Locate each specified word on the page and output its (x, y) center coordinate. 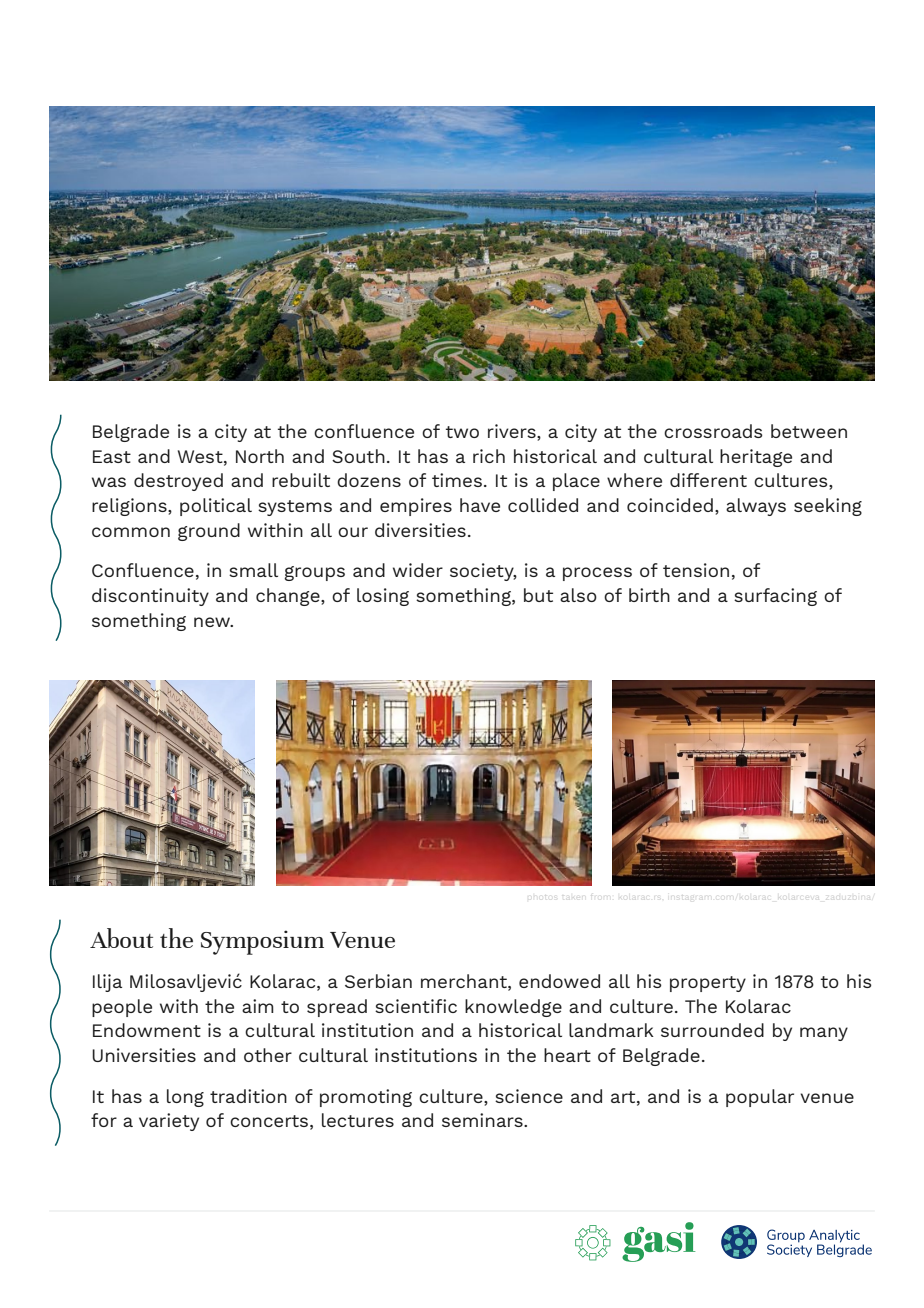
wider (418, 570)
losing (383, 597)
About (121, 938)
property (708, 984)
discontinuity (150, 597)
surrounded (712, 1030)
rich (489, 456)
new (213, 622)
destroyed (178, 482)
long (185, 1098)
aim (258, 1006)
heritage (756, 458)
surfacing (775, 597)
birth (649, 595)
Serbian (378, 981)
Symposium (262, 942)
